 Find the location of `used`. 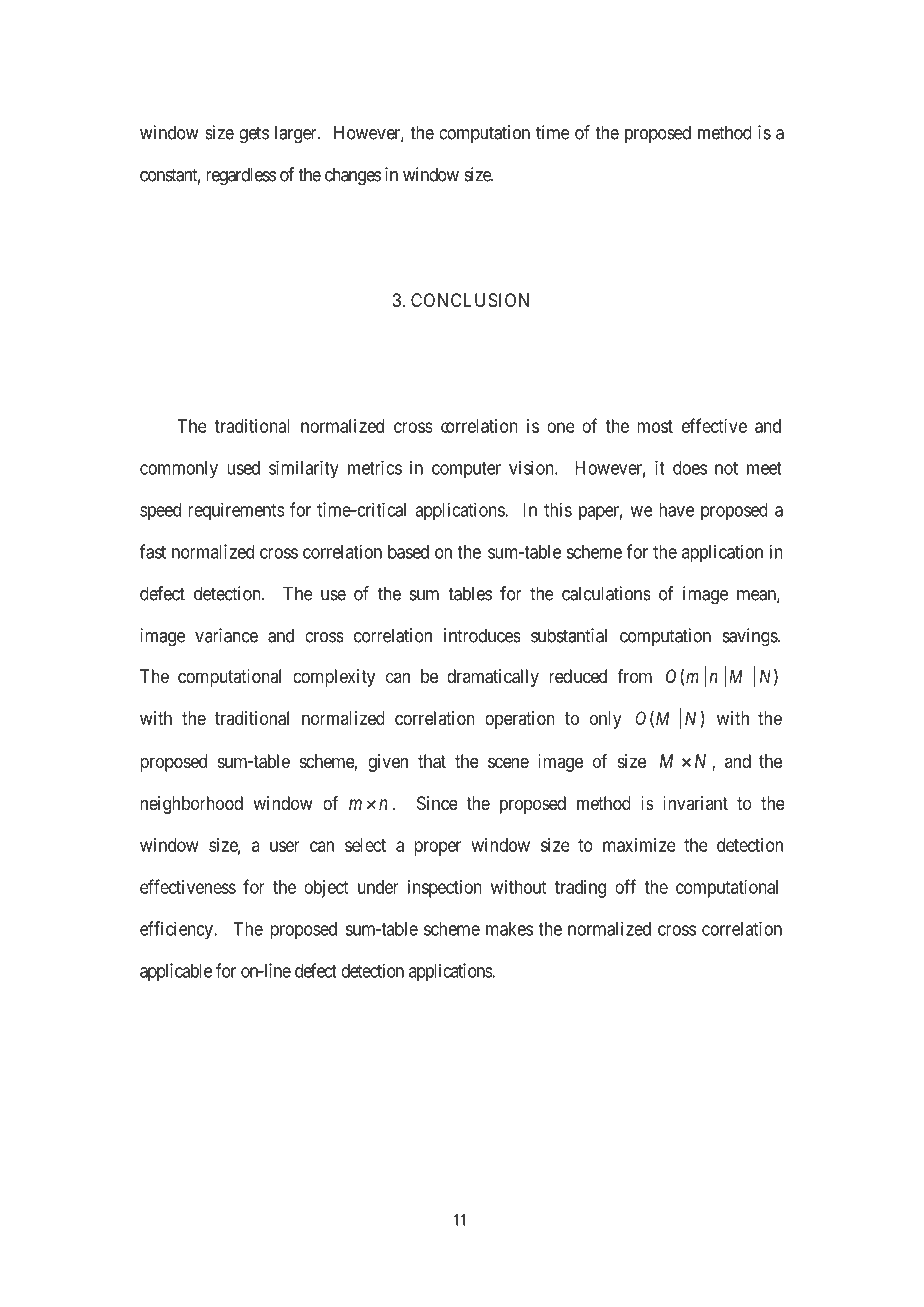

used is located at coordinates (243, 468).
